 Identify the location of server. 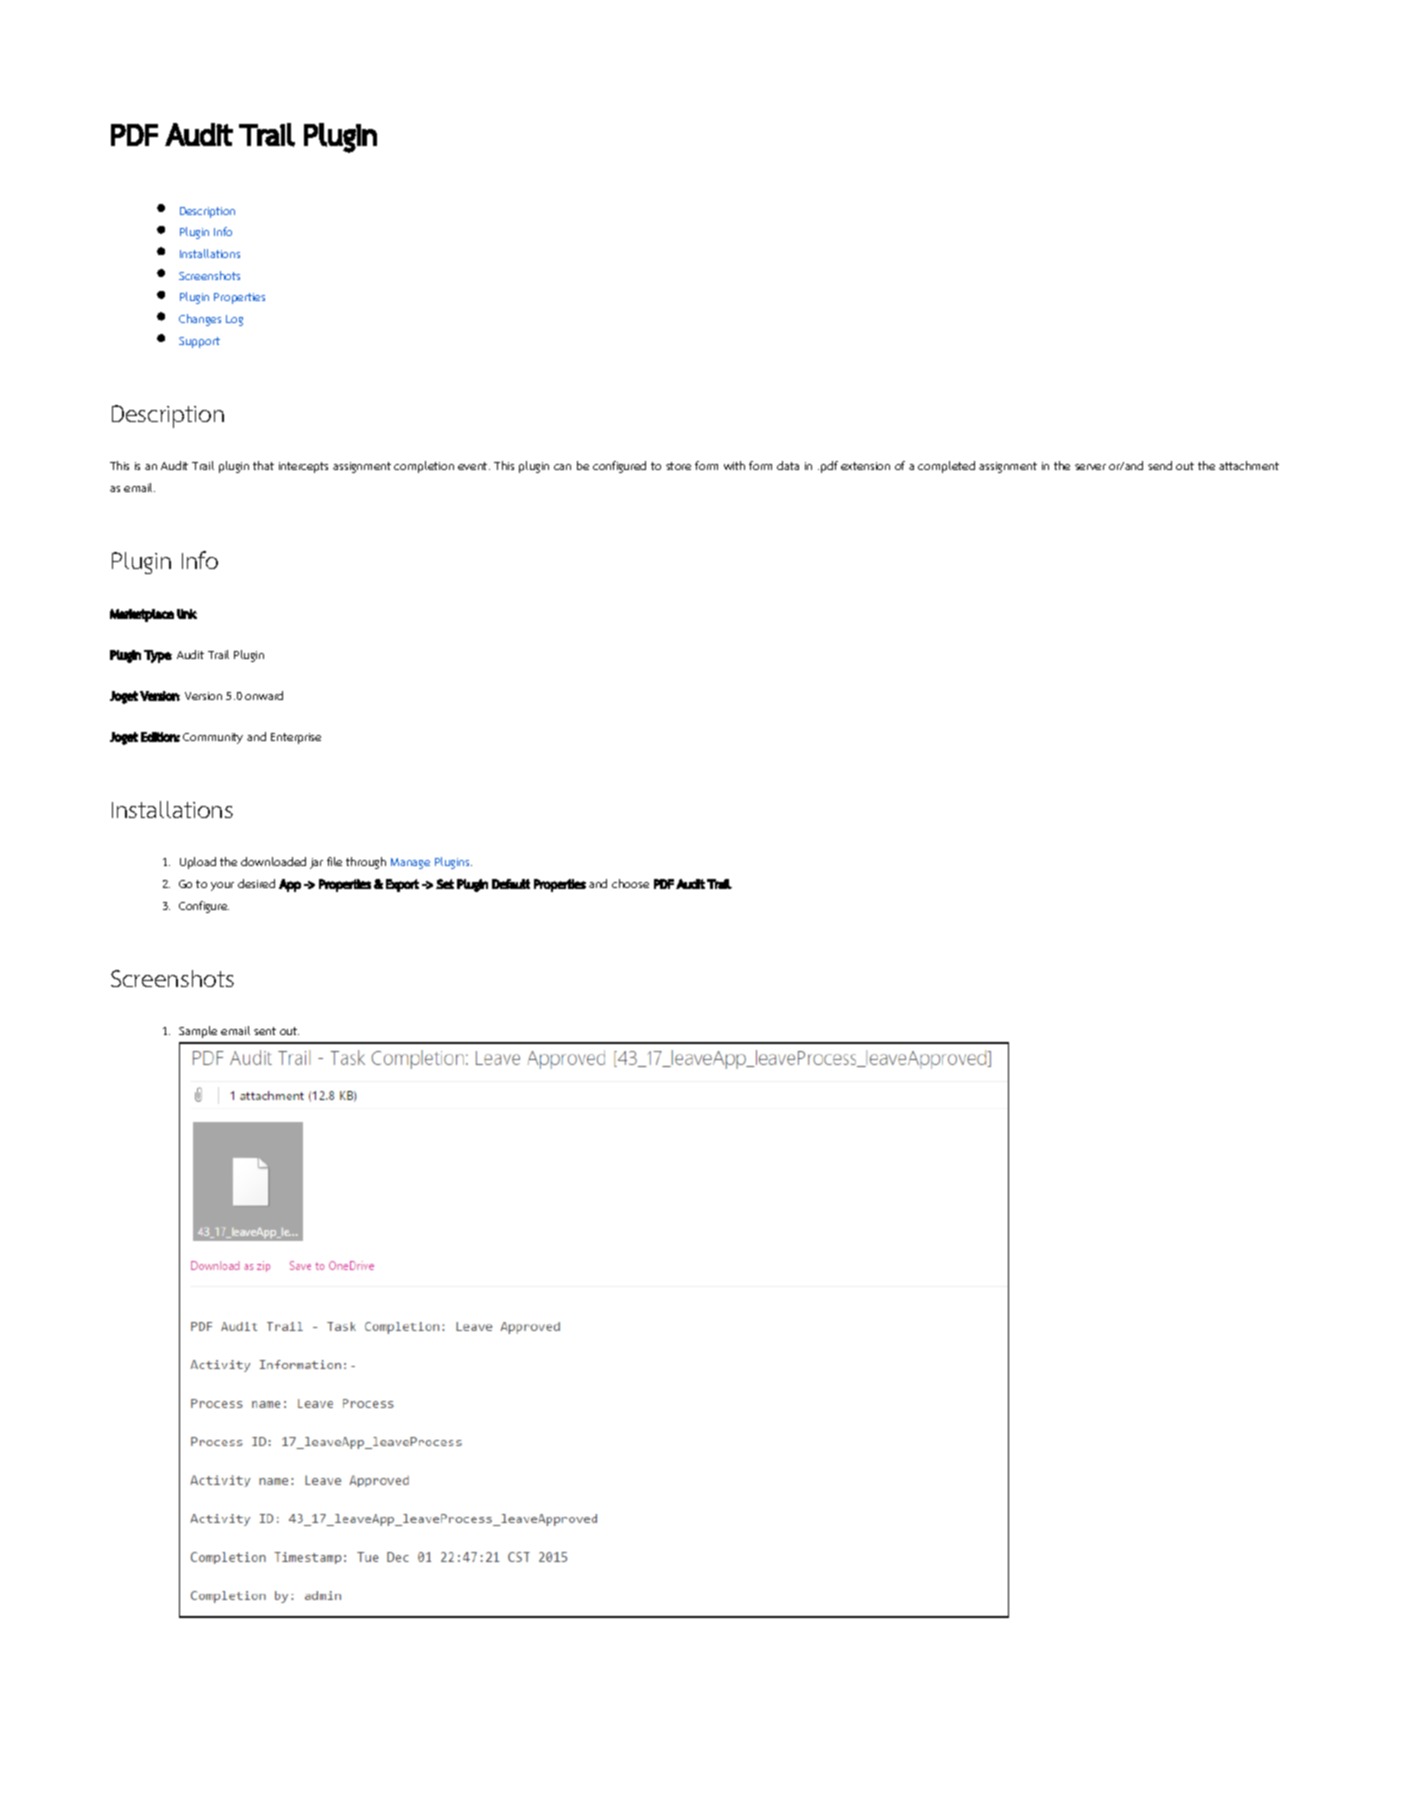
(1090, 467).
